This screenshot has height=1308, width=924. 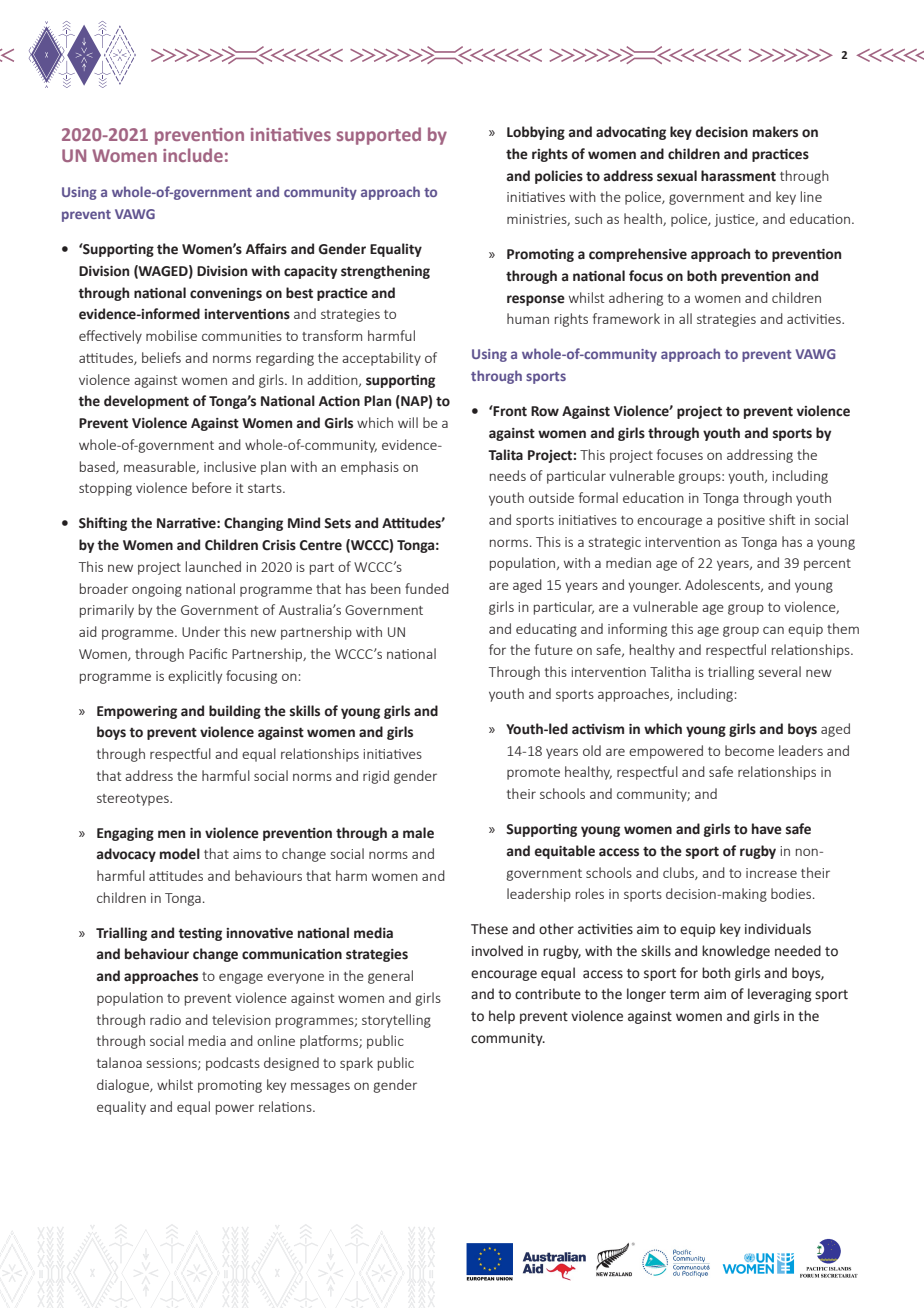 What do you see at coordinates (427, 588) in the screenshot?
I see `funded` at bounding box center [427, 588].
